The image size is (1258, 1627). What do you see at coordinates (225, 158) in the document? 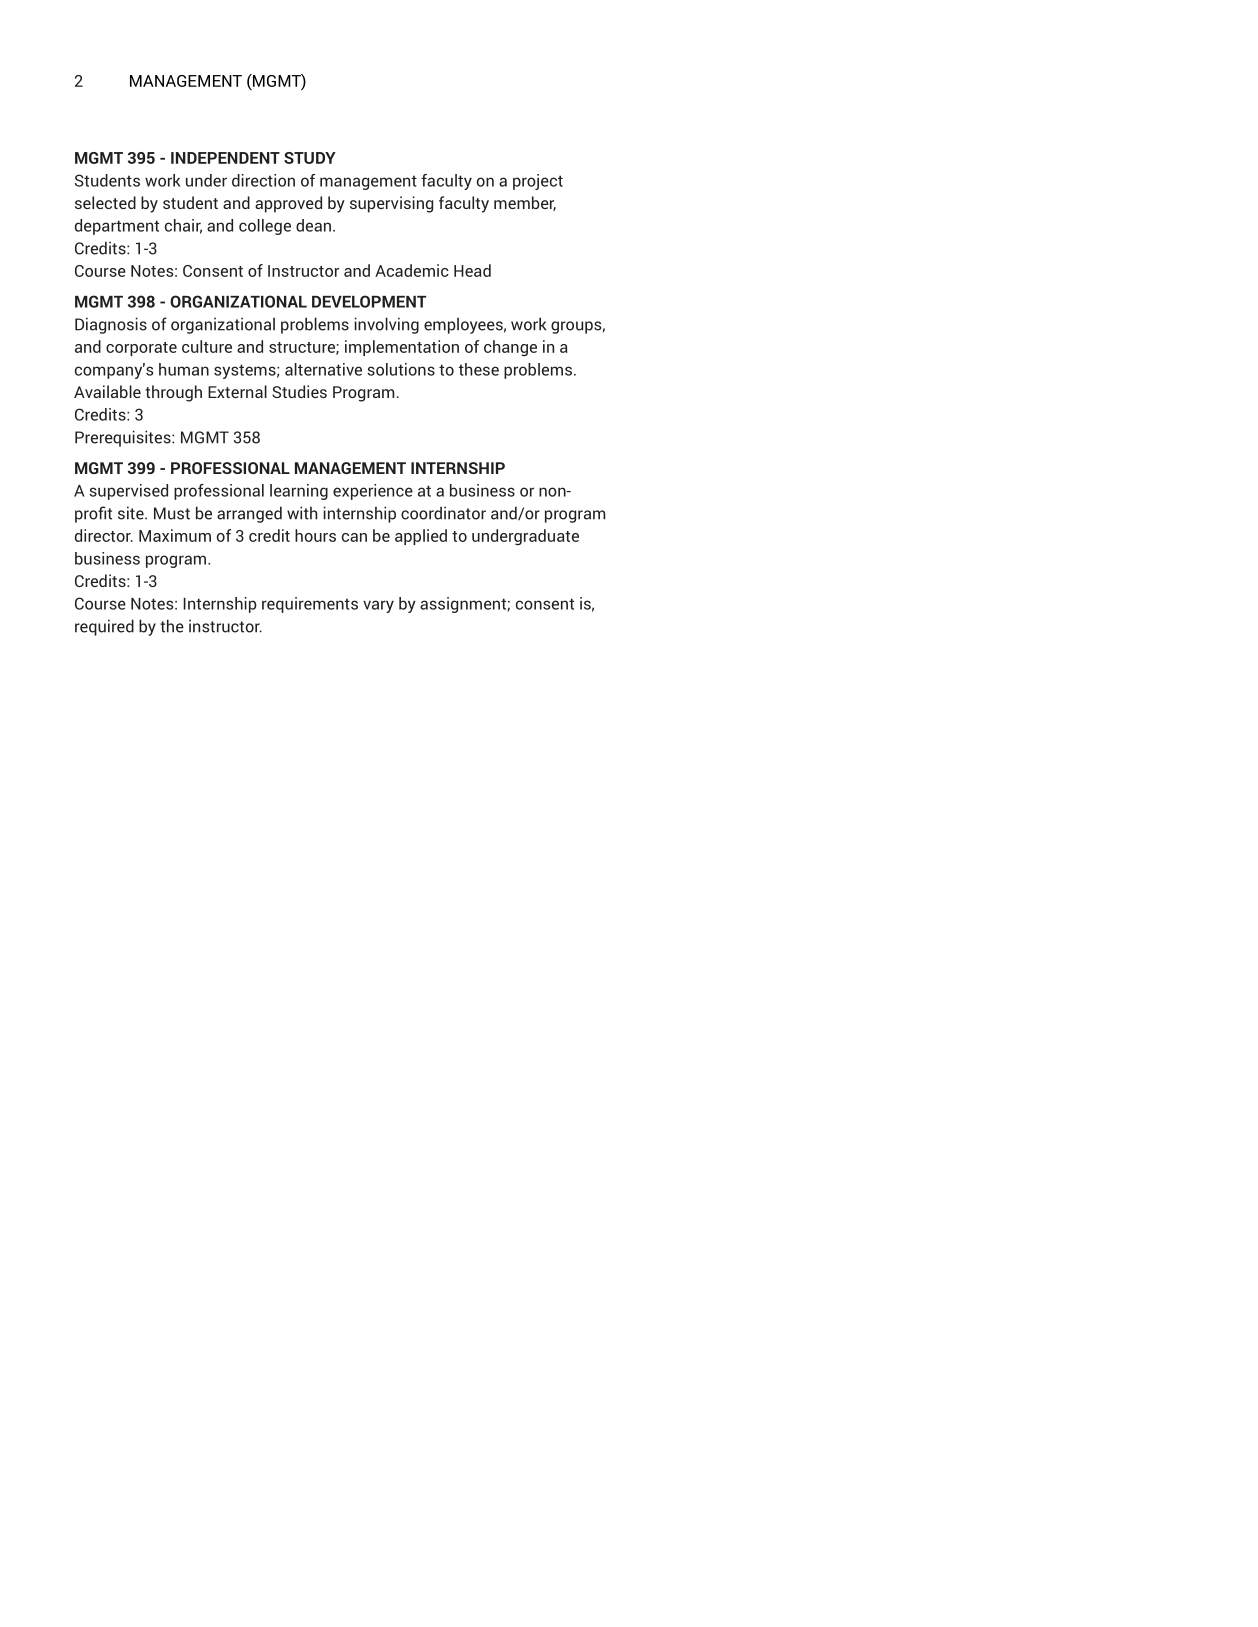
I see `INDEPENDENT` at bounding box center [225, 158].
